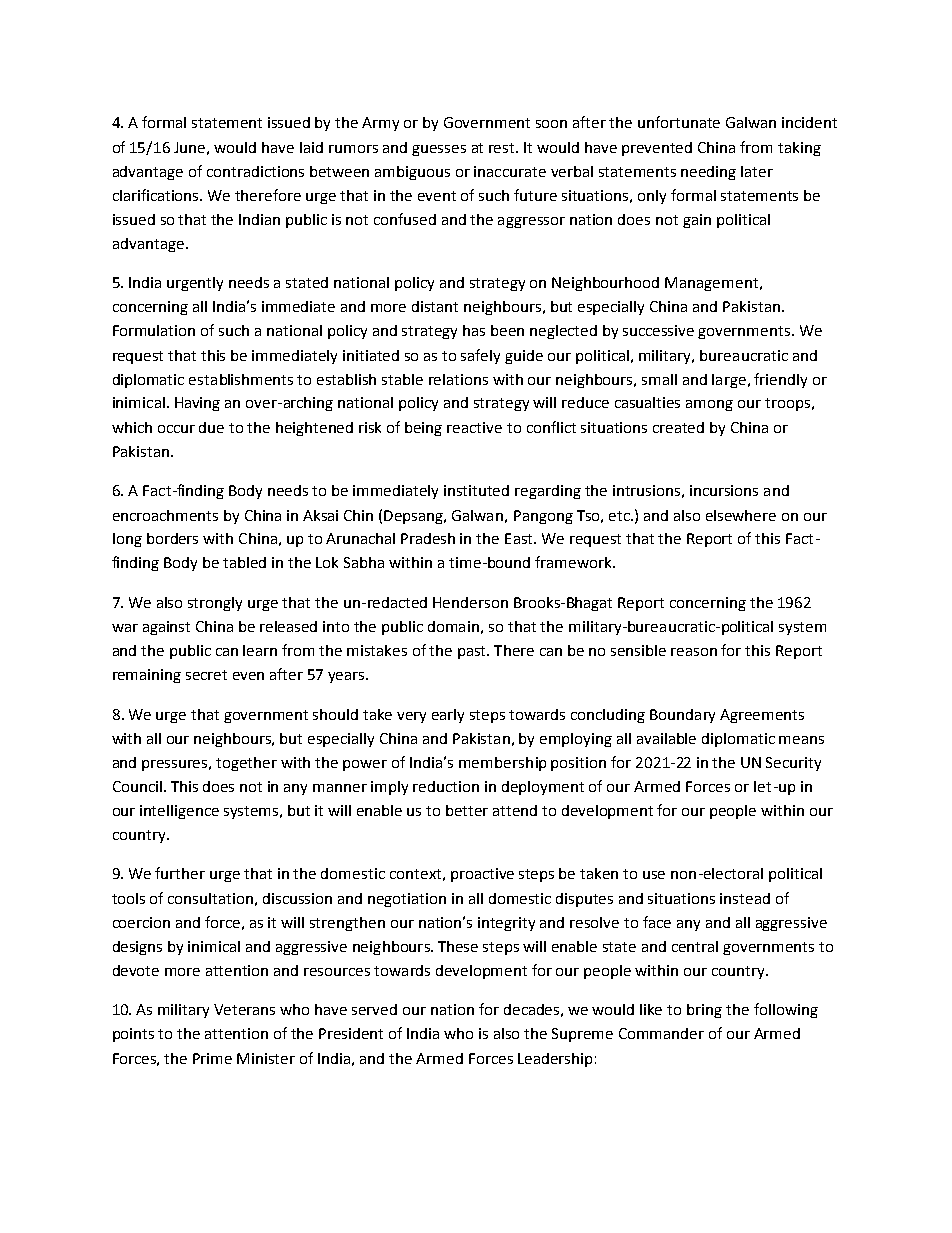  I want to click on Formulation, so click(154, 330).
